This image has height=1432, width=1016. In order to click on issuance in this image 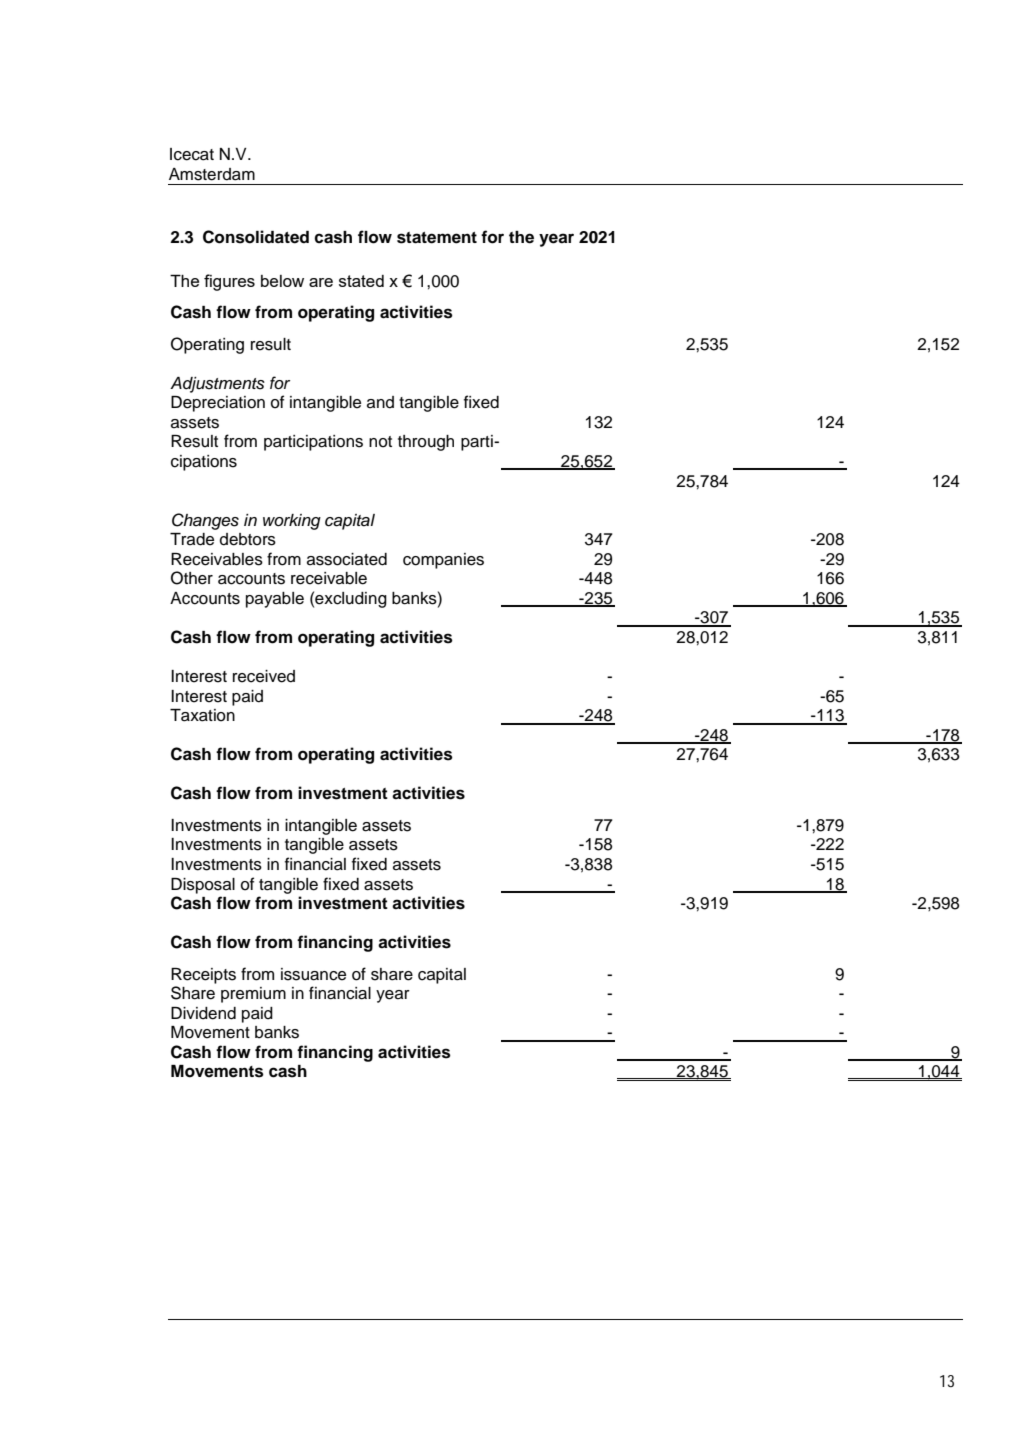, I will do `click(313, 974)`.
